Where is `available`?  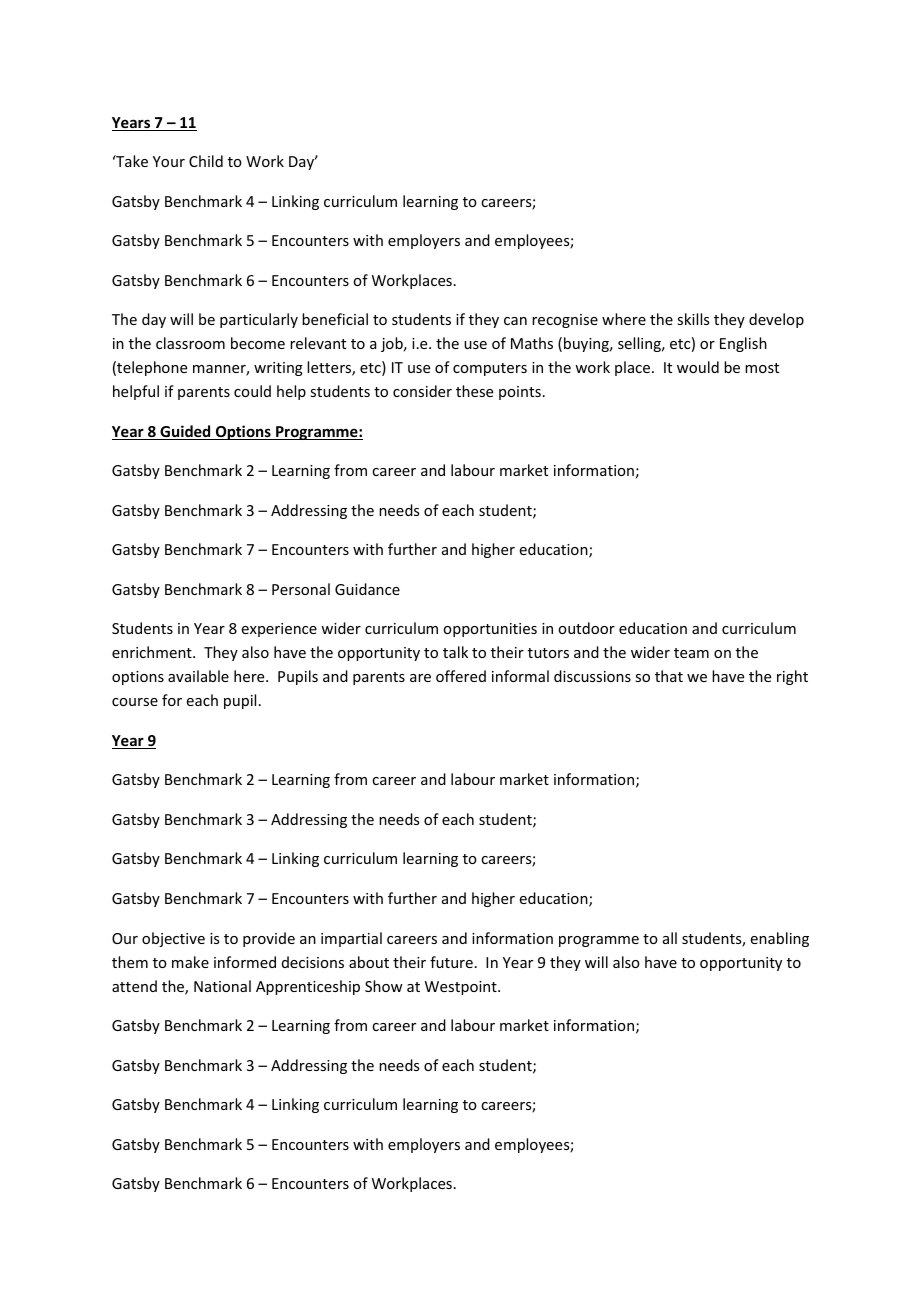
available is located at coordinates (198, 676).
